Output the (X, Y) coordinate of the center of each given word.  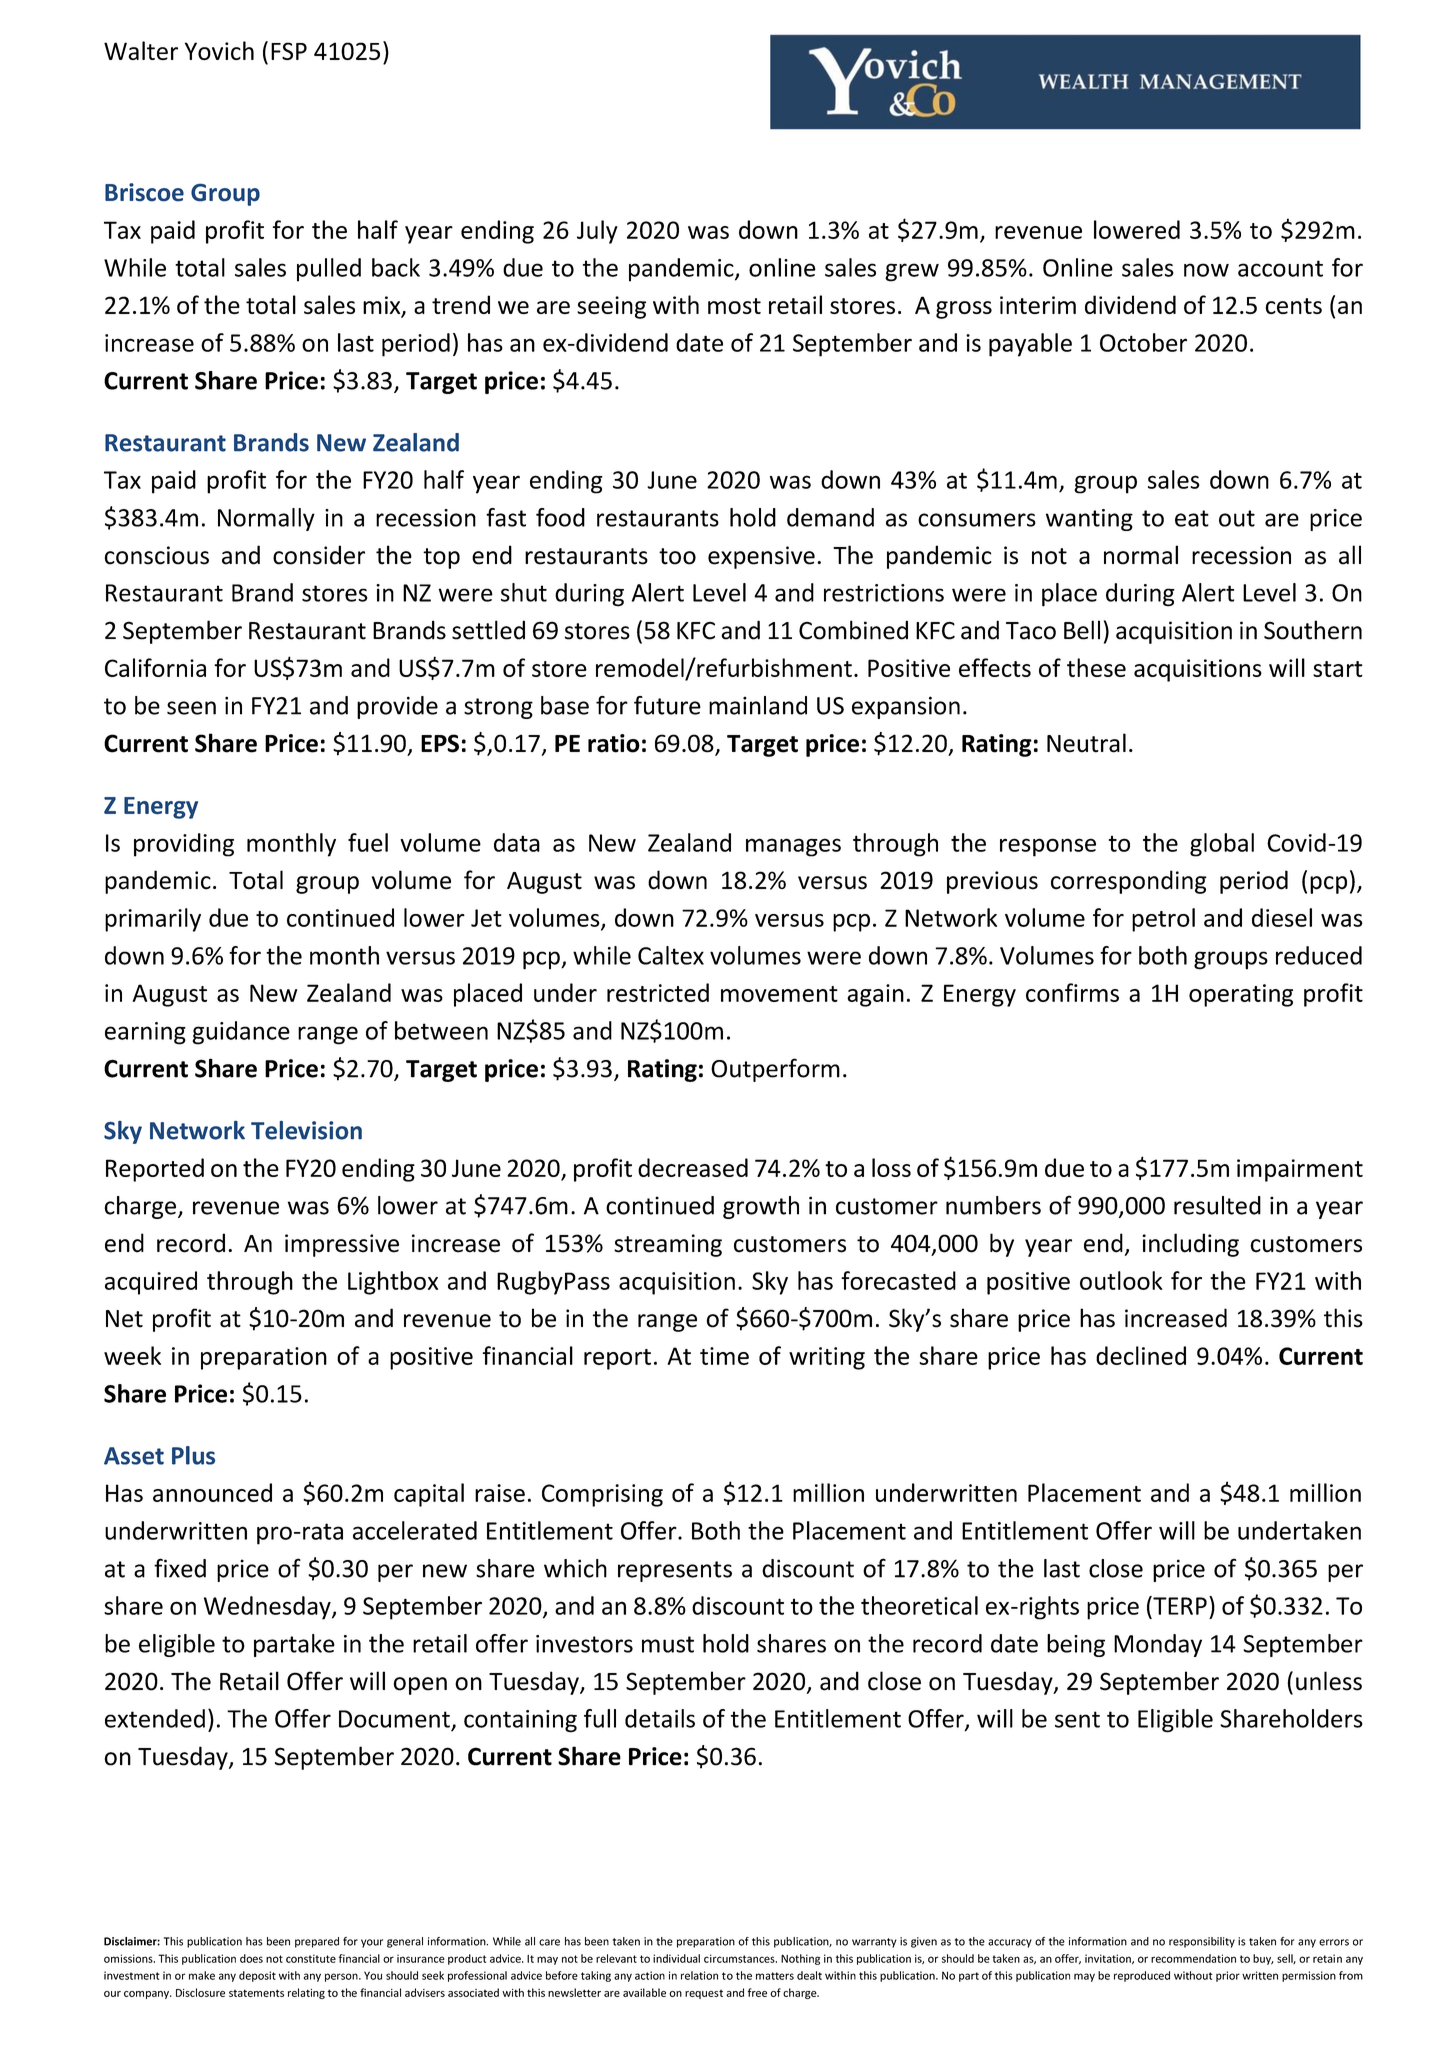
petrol (1163, 920)
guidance (241, 1033)
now (1206, 270)
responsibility (1202, 1942)
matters (775, 1976)
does (251, 1958)
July (597, 232)
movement (779, 994)
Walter (141, 50)
